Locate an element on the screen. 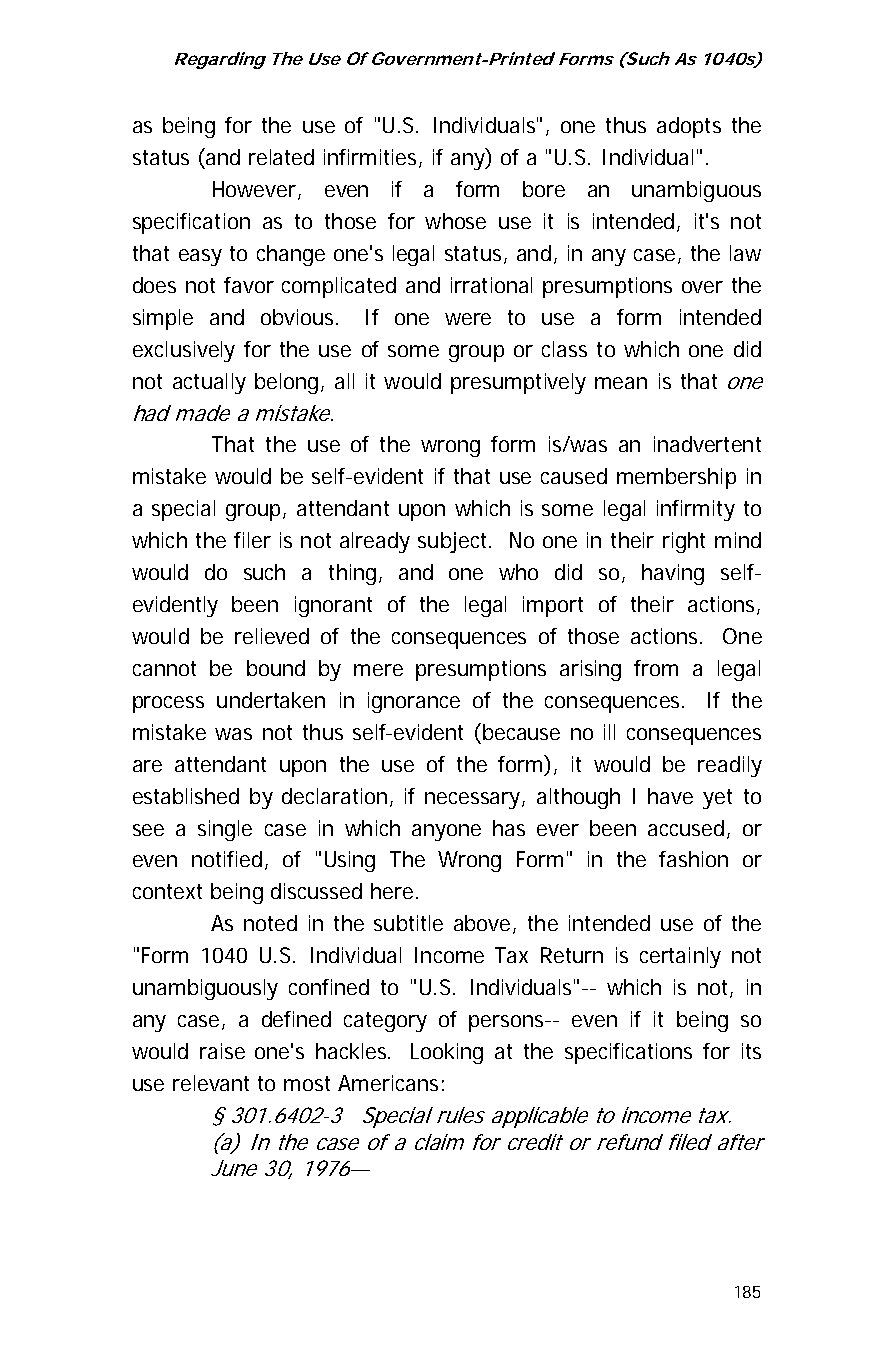  raise is located at coordinates (222, 1051).
